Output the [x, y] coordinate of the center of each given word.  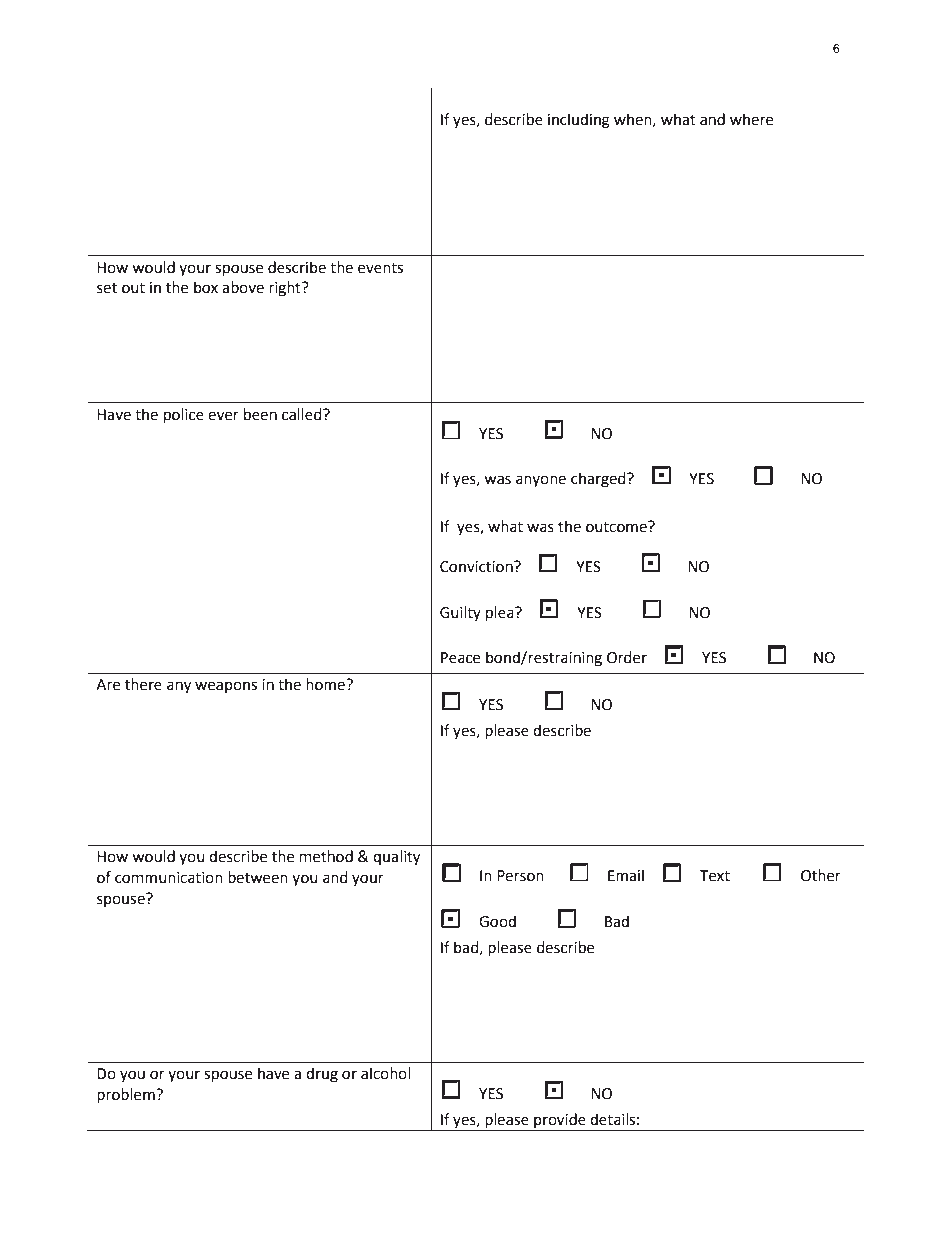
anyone [541, 481]
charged [599, 480]
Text [715, 876]
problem [127, 1096]
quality [396, 858]
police [184, 416]
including [579, 121]
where [751, 119]
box [206, 287]
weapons [226, 687]
